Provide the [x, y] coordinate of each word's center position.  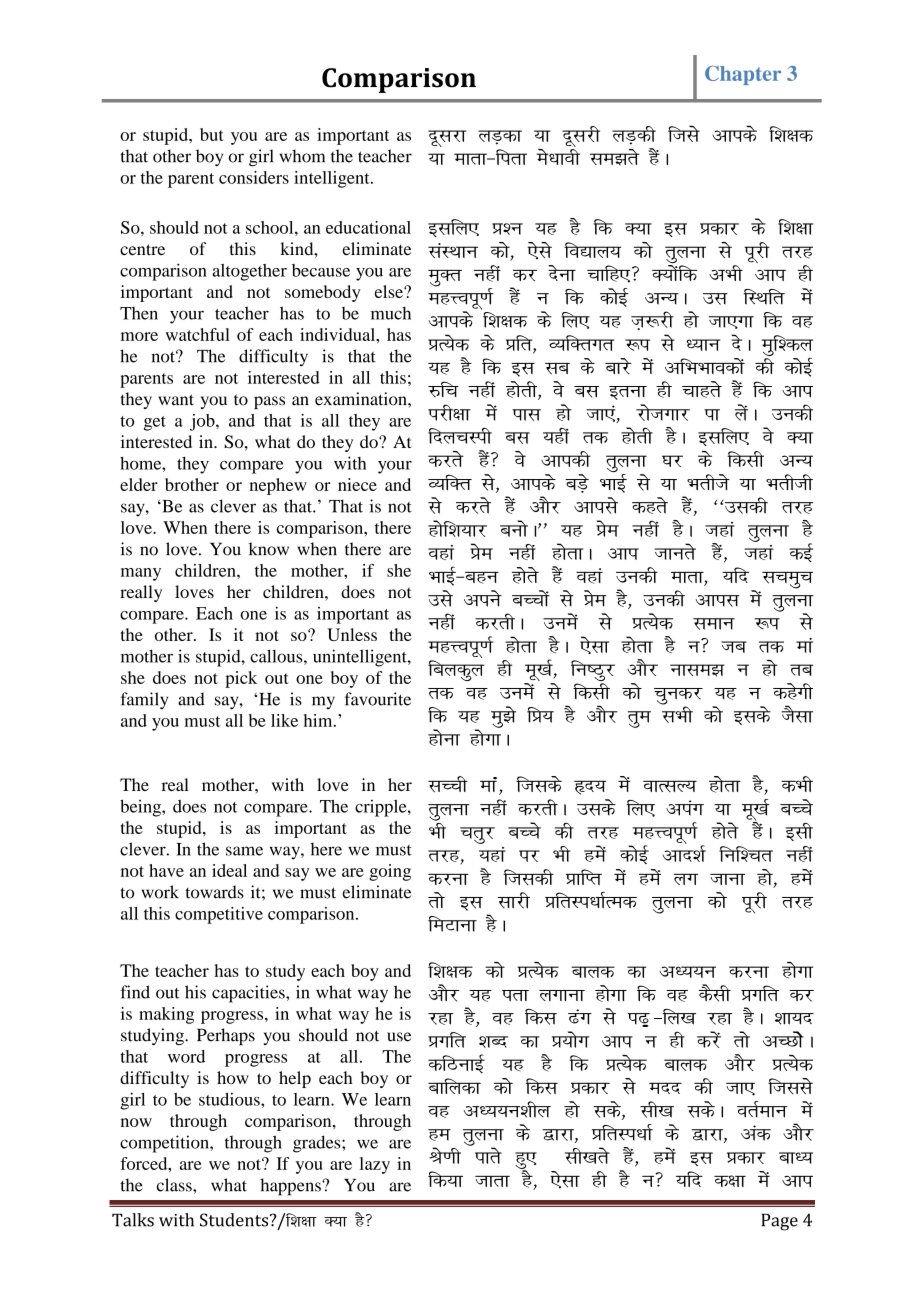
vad [756, 1133]
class [175, 1185]
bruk [628, 393]
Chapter [743, 75]
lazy [375, 1165]
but [212, 134]
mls [440, 598]
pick [241, 679]
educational [368, 227]
